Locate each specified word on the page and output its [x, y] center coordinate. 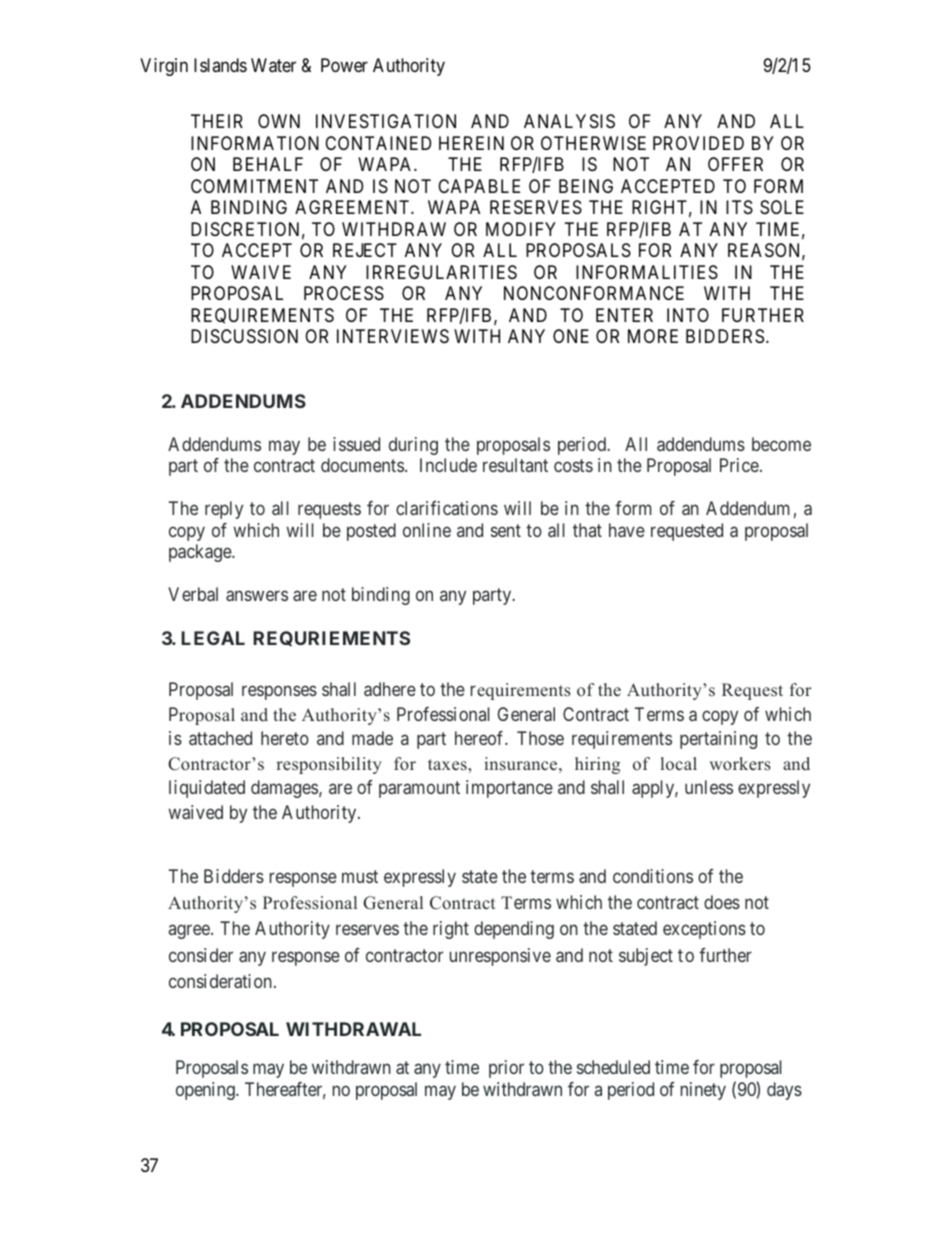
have [627, 530]
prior [506, 1069]
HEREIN [471, 143]
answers [257, 596]
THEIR [217, 121]
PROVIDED [698, 143]
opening [206, 1091]
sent [506, 530]
